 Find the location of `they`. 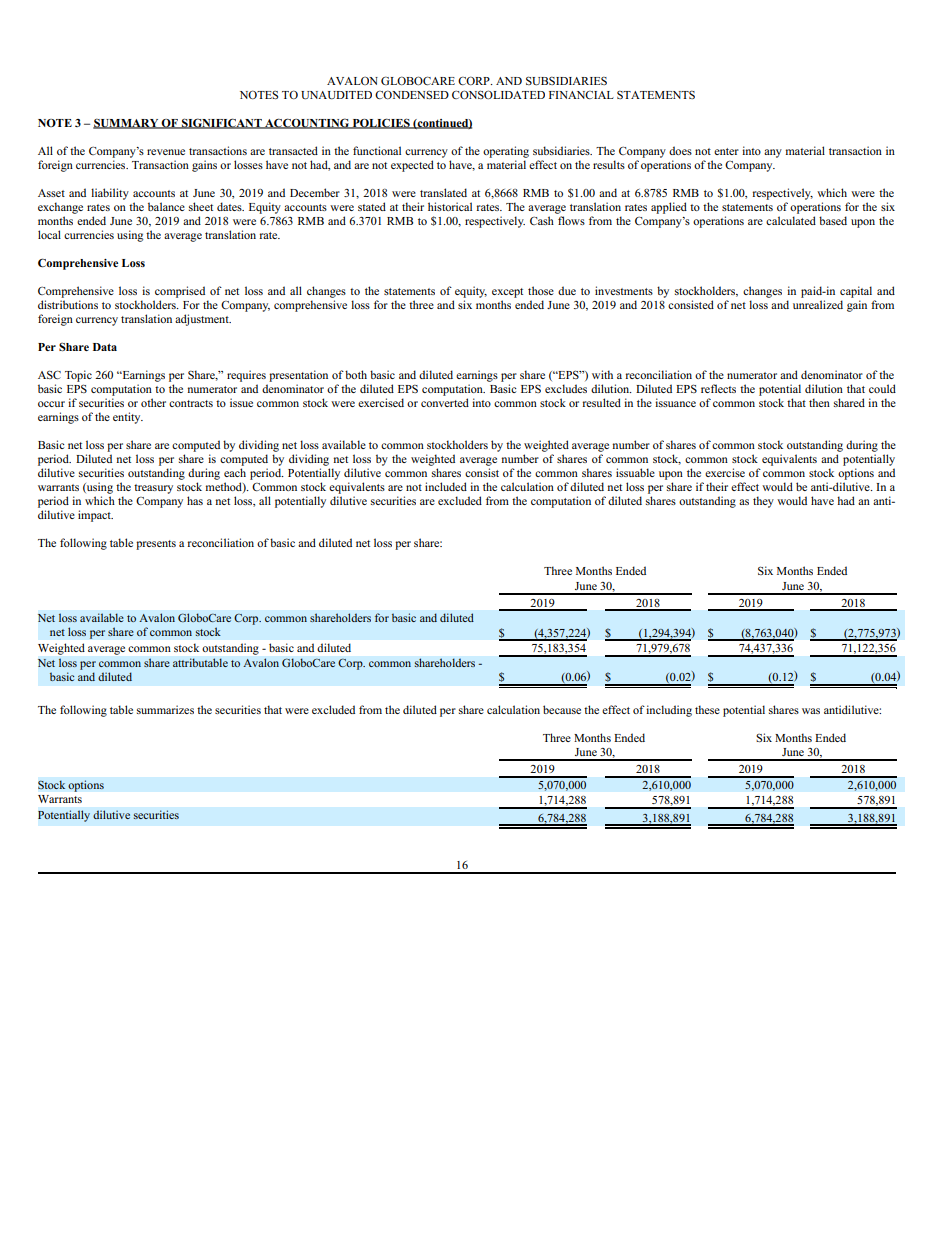

they is located at coordinates (763, 502).
